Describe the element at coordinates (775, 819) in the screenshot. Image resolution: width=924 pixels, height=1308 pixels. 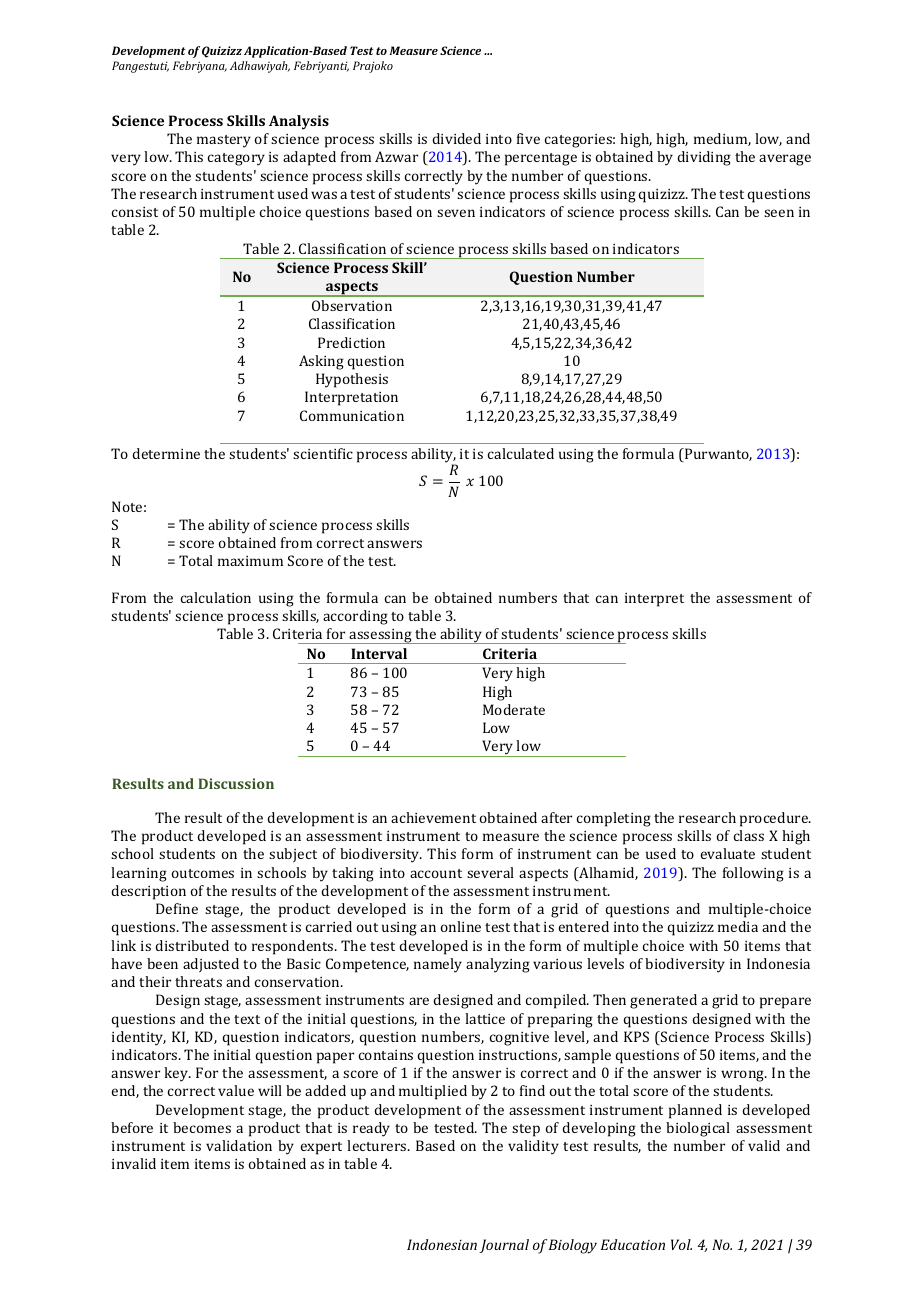
I see `procedure` at that location.
